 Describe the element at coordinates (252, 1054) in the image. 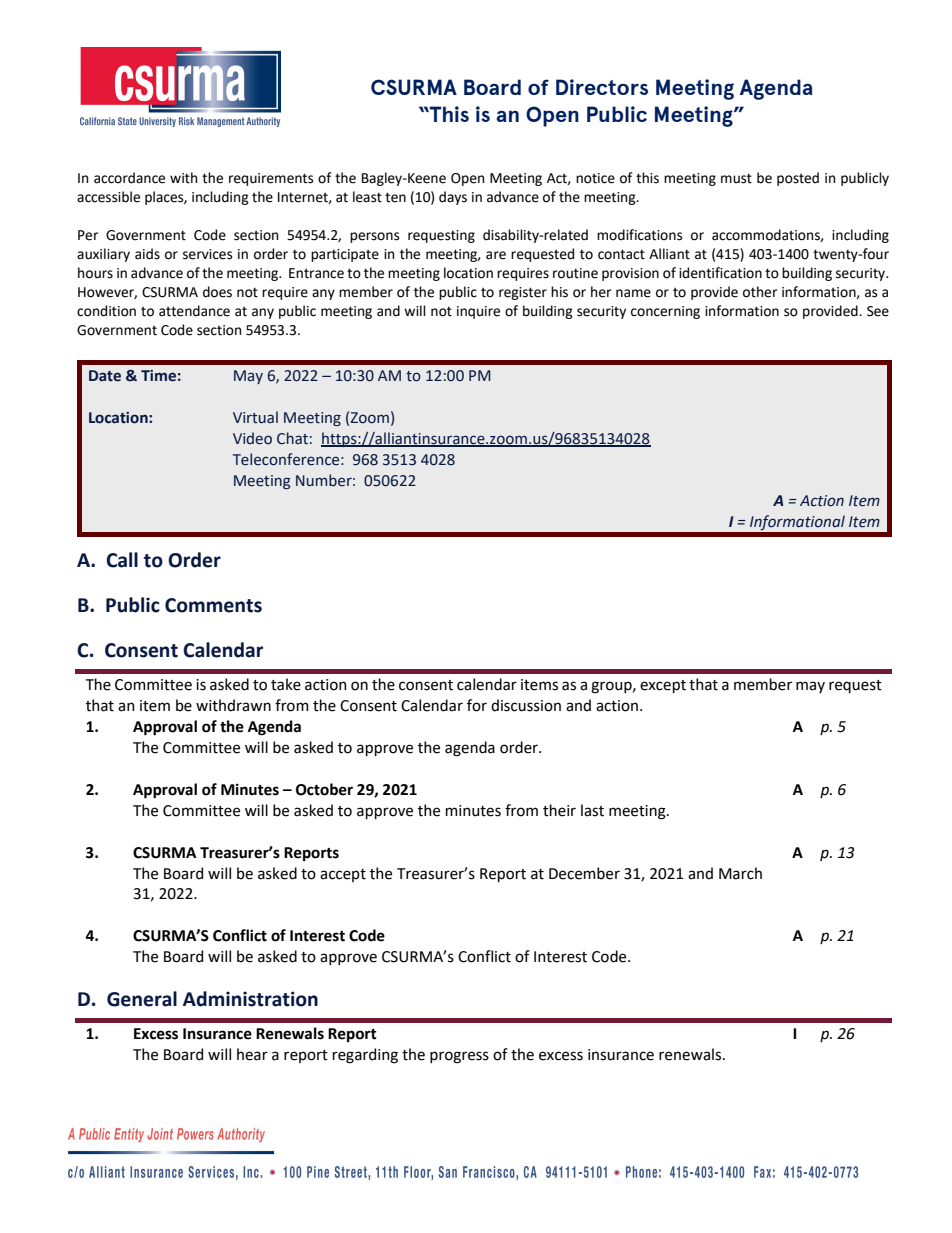

I see `hear` at that location.
